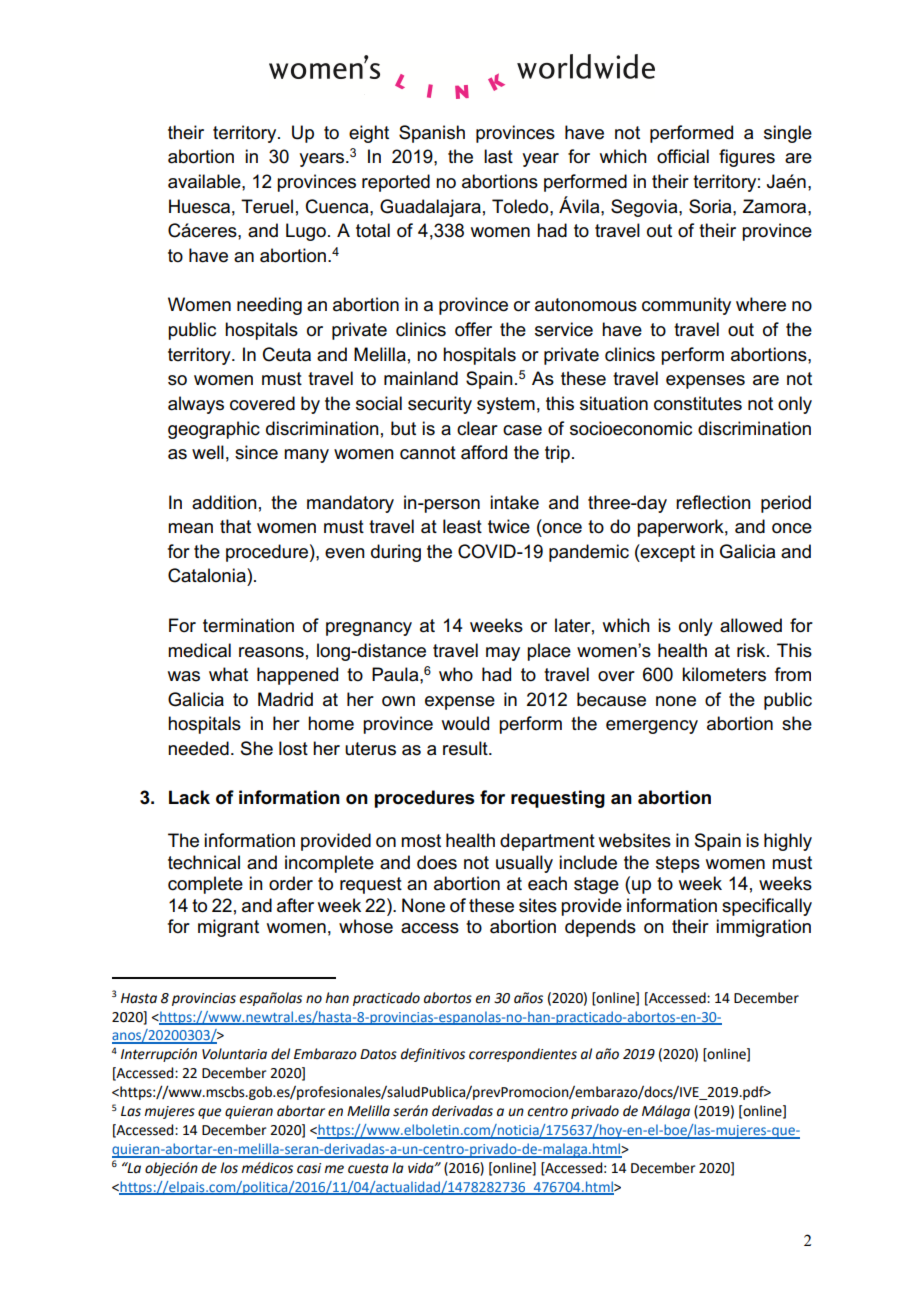 Image resolution: width=924 pixels, height=1308 pixels. Describe the element at coordinates (514, 502) in the screenshot. I see `intake` at that location.
